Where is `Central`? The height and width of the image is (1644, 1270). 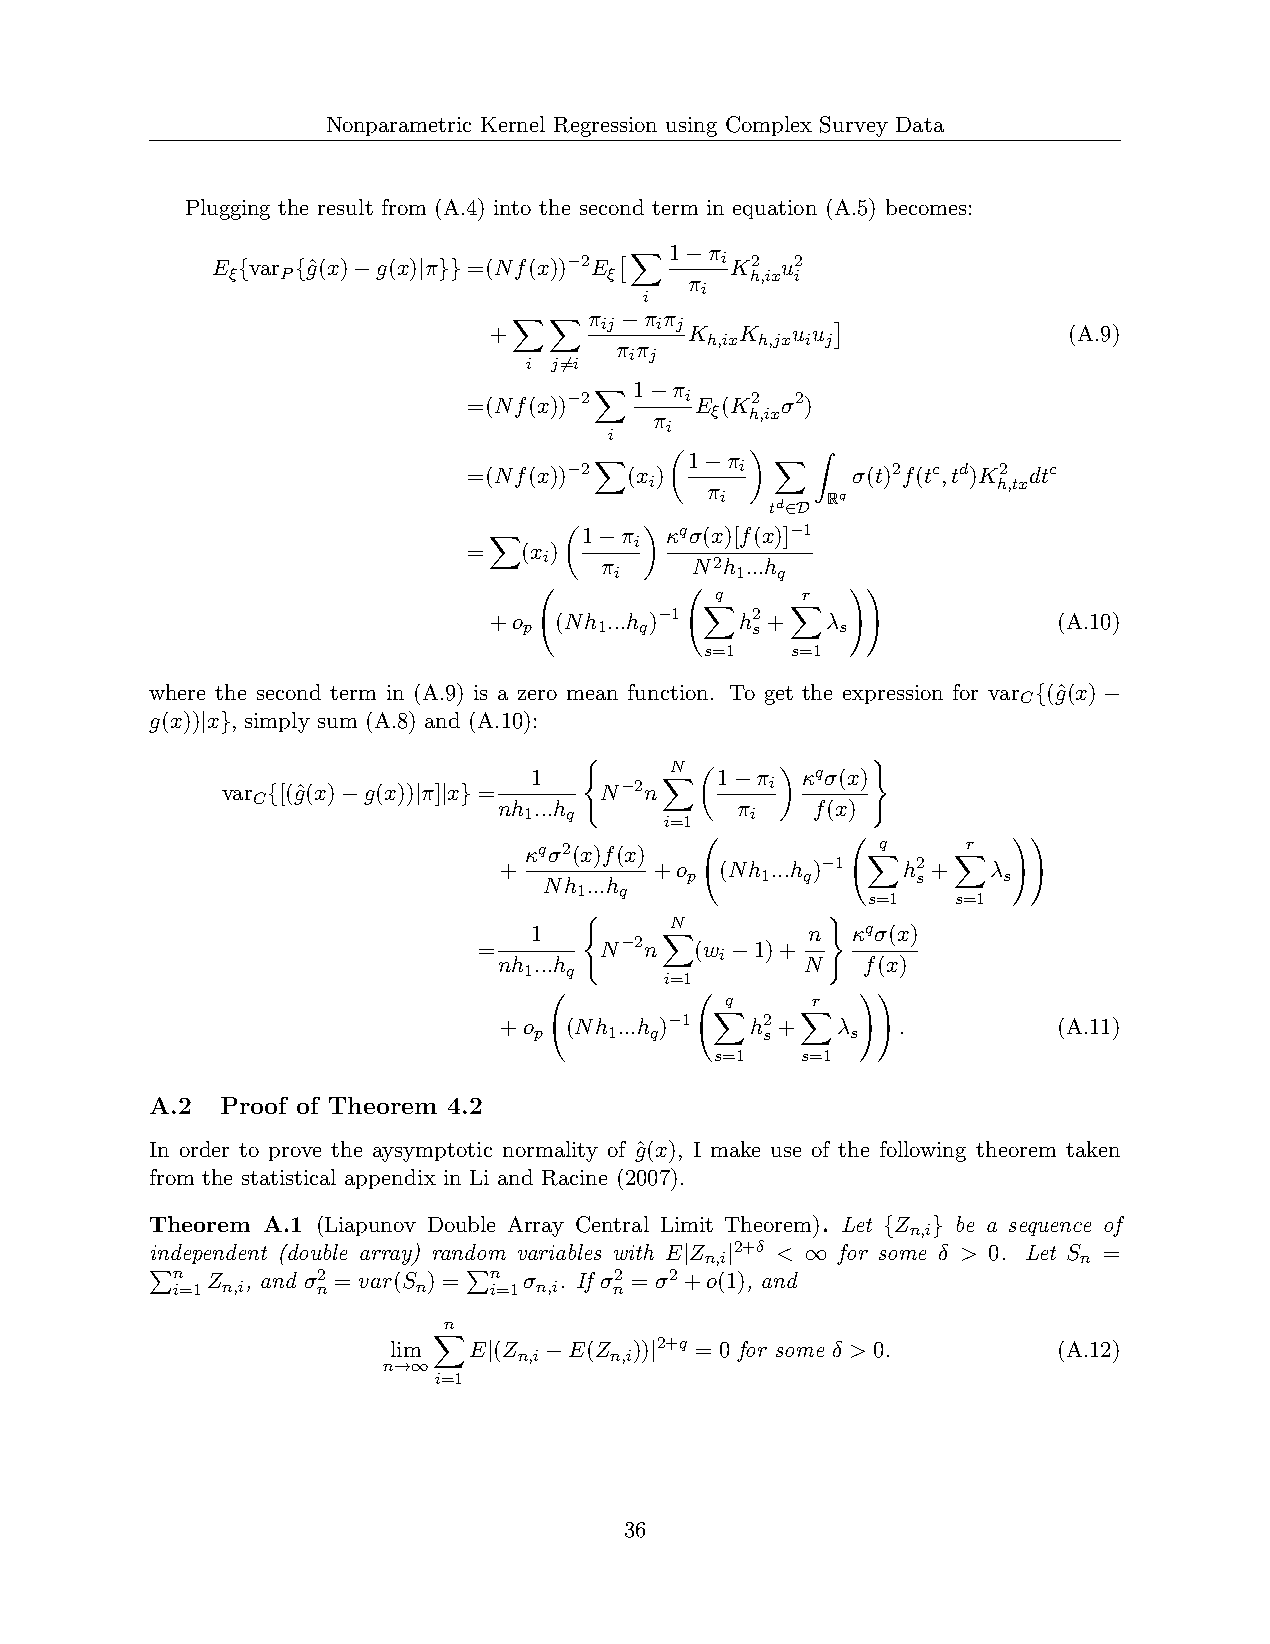 Central is located at coordinates (612, 1224).
